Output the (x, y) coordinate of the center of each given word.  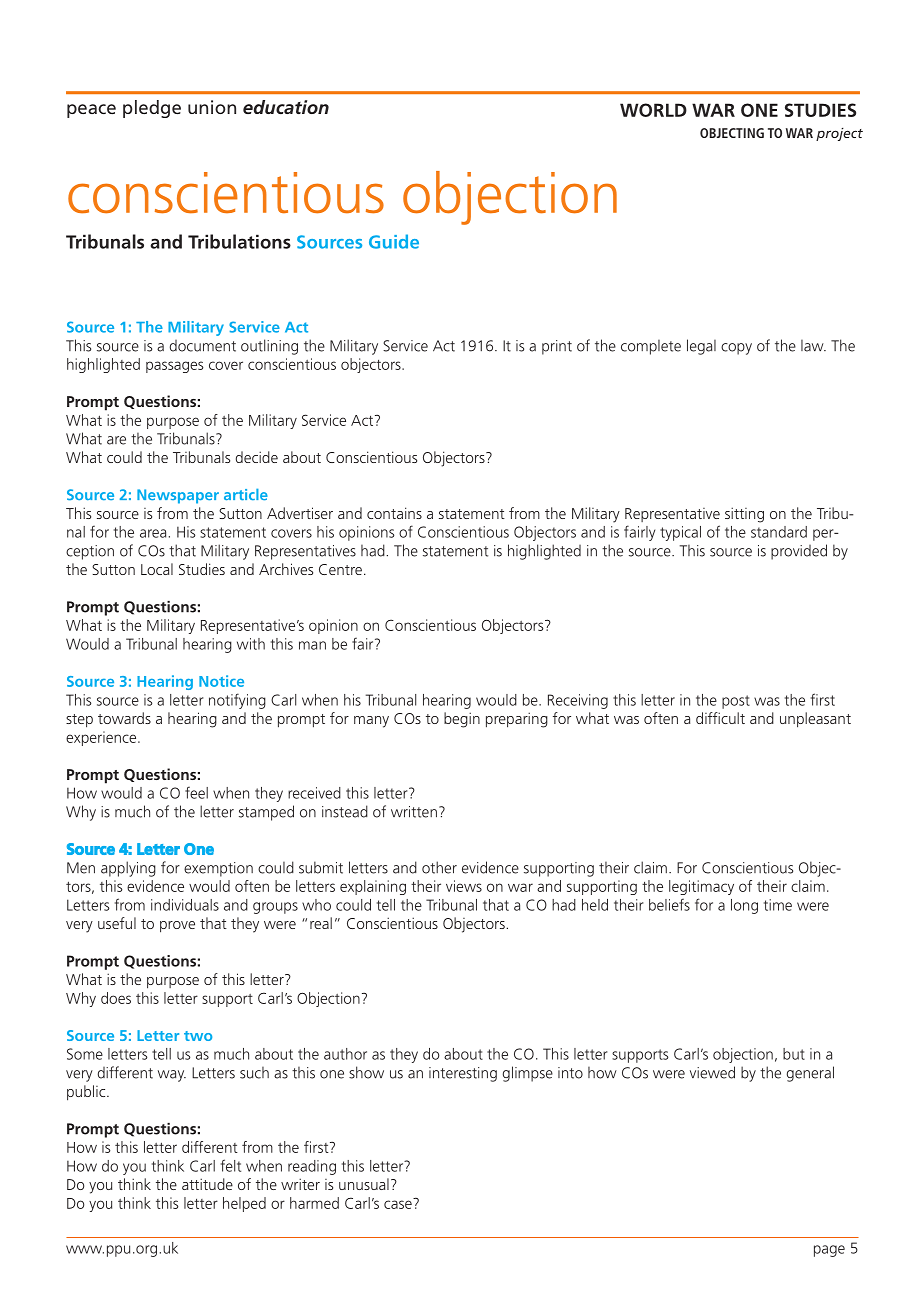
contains (394, 513)
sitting (744, 515)
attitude (207, 1184)
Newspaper (178, 496)
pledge (152, 109)
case (399, 1203)
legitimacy (701, 887)
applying (128, 869)
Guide (394, 241)
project (839, 134)
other (439, 867)
